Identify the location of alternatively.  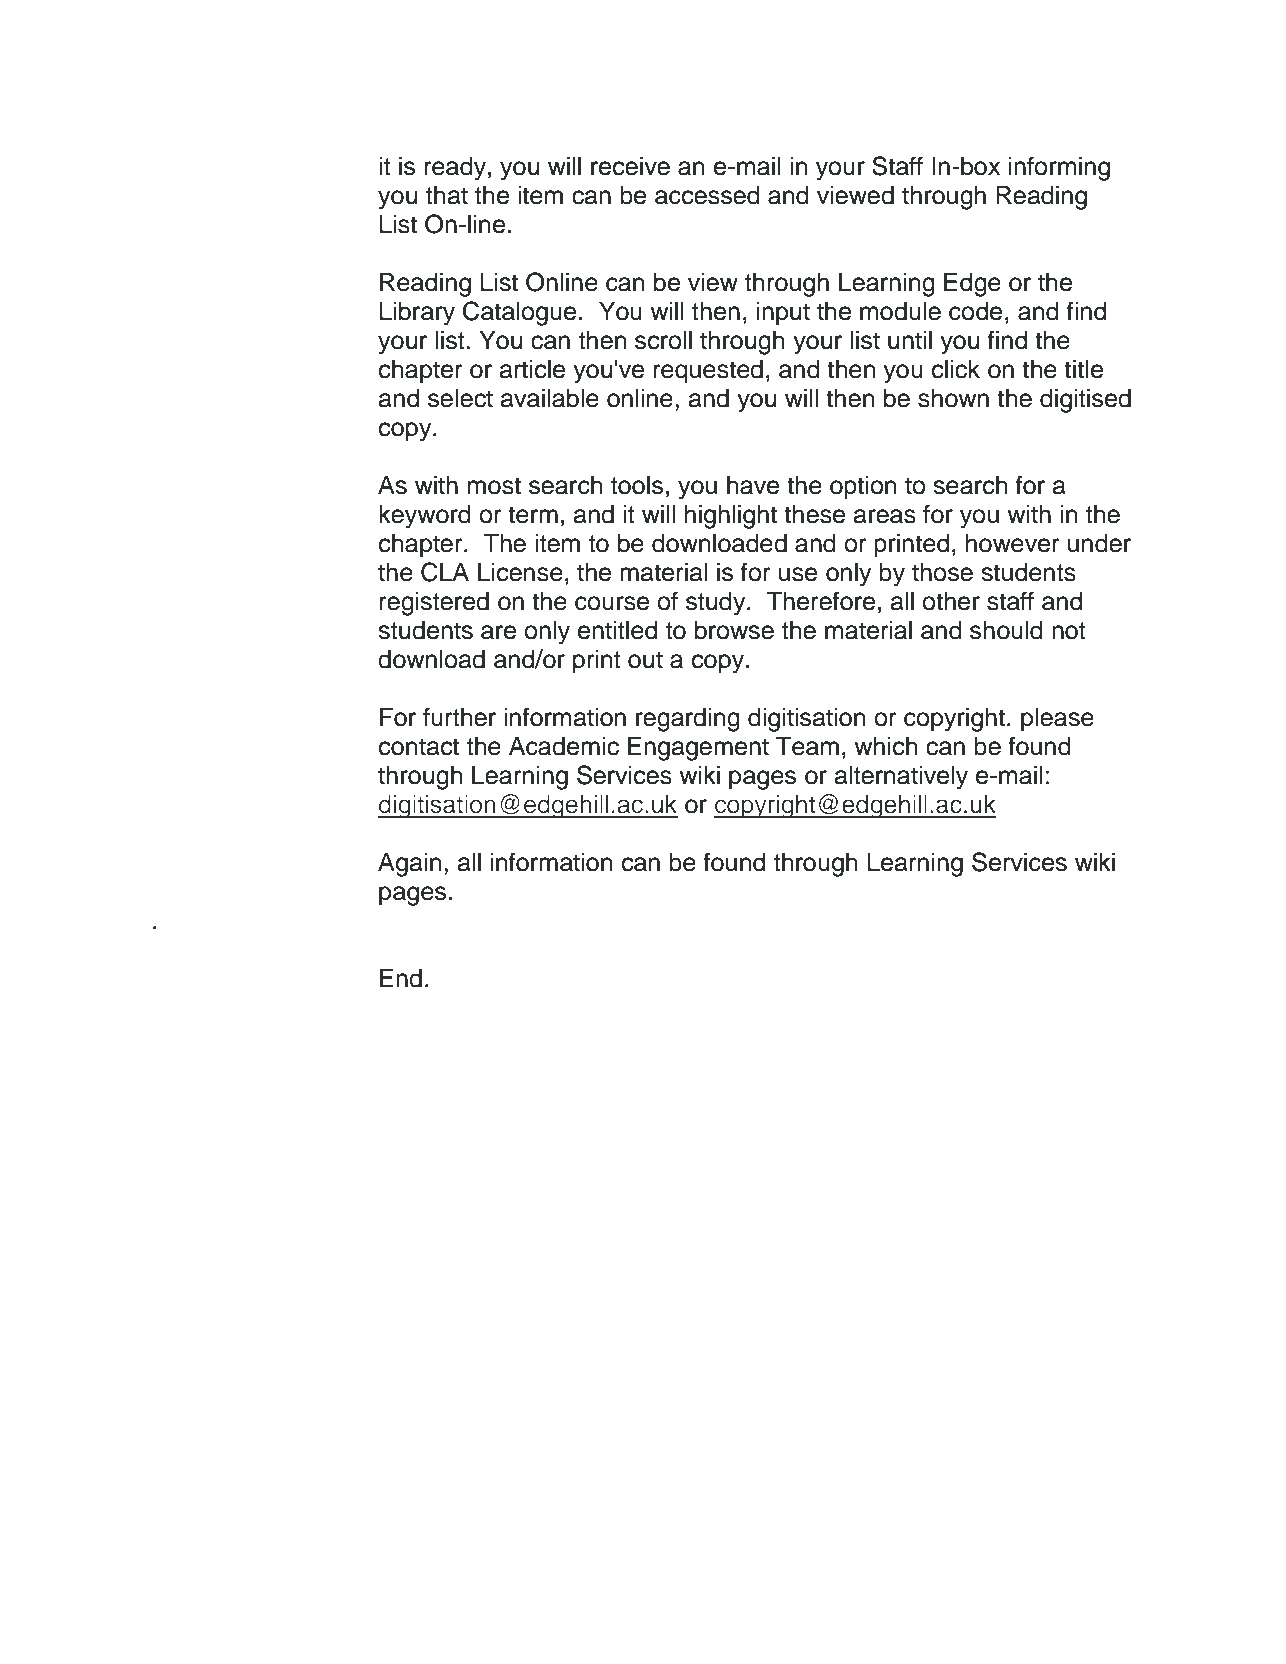
(901, 778).
